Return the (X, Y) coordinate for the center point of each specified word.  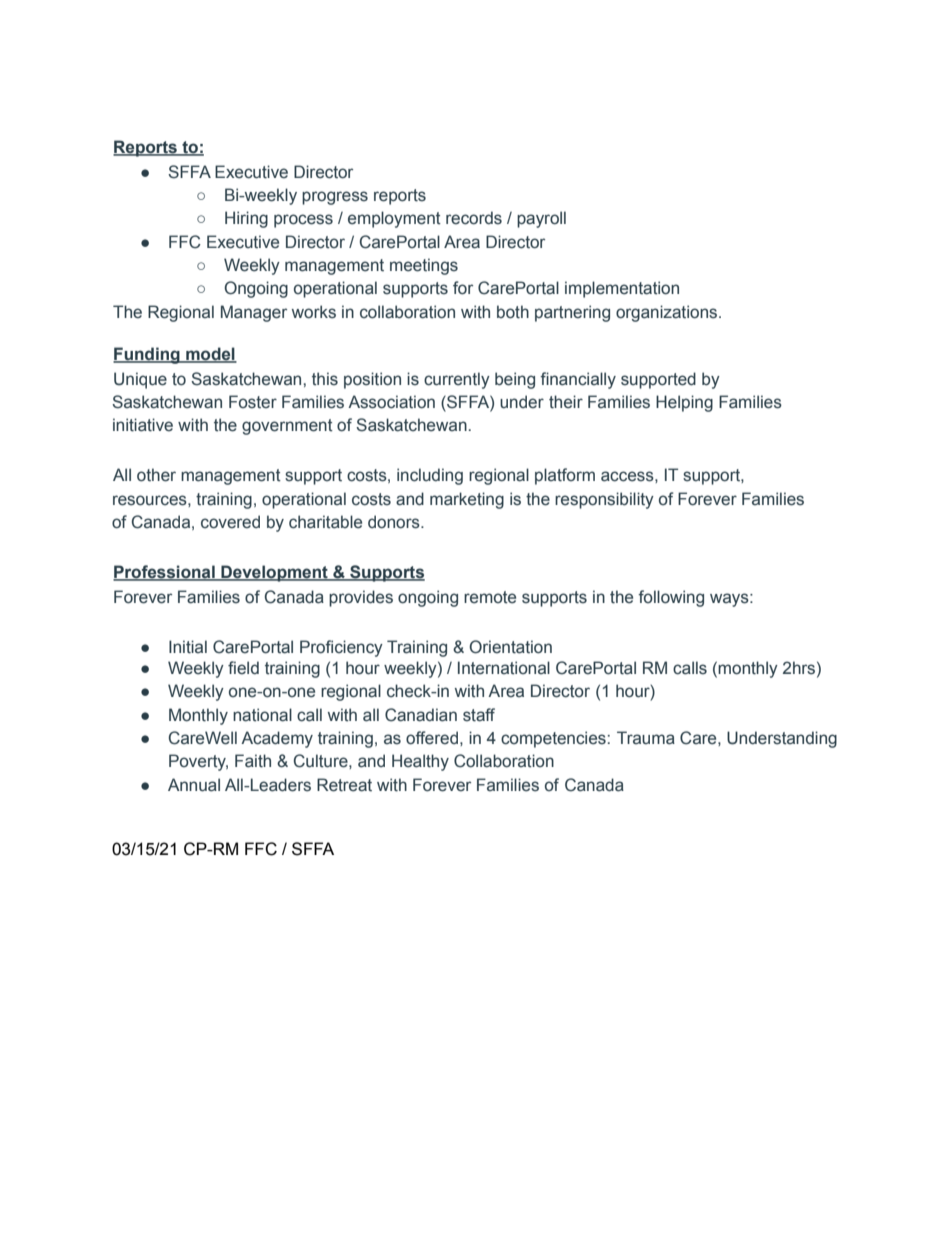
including (430, 476)
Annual (194, 785)
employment (394, 219)
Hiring (246, 219)
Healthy (420, 762)
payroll (541, 219)
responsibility (604, 500)
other (156, 475)
